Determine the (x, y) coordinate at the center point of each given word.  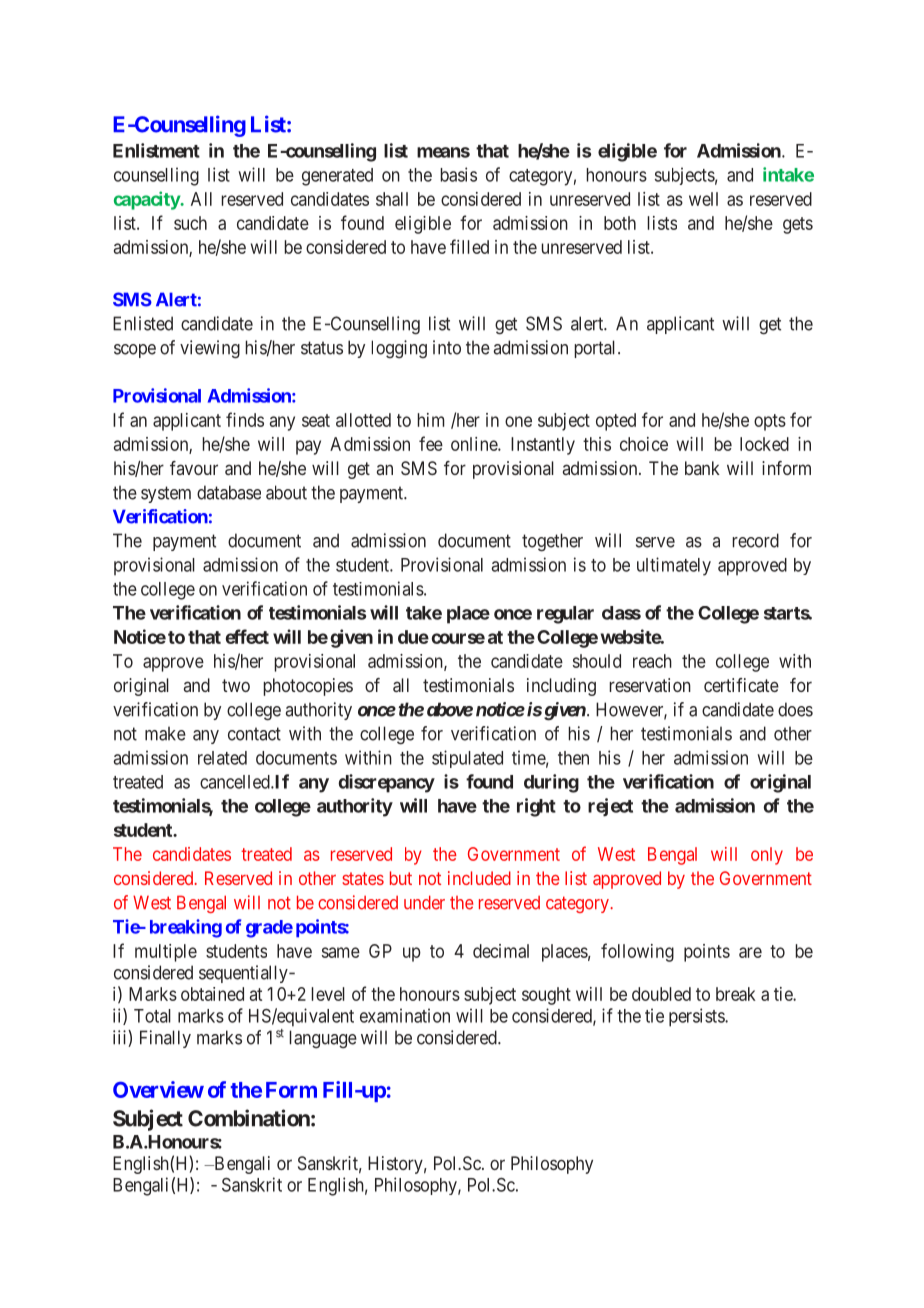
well (703, 199)
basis (459, 174)
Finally (165, 1039)
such (190, 223)
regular (565, 615)
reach (652, 661)
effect (247, 636)
